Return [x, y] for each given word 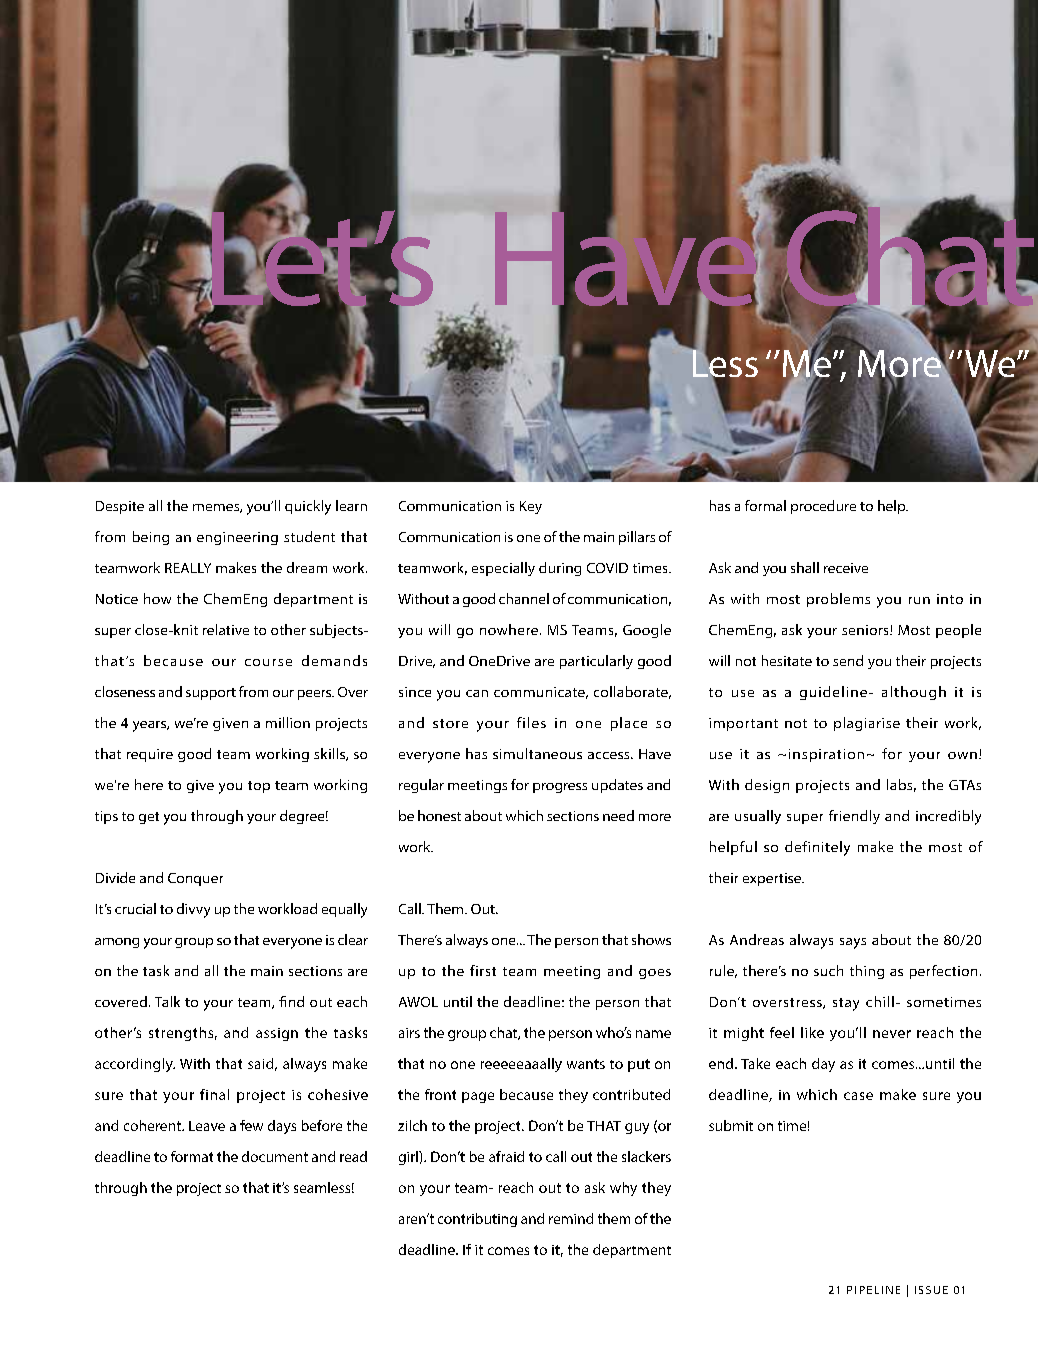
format [192, 1156]
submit [731, 1125]
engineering [237, 538]
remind [571, 1218]
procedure [823, 507]
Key [531, 507]
